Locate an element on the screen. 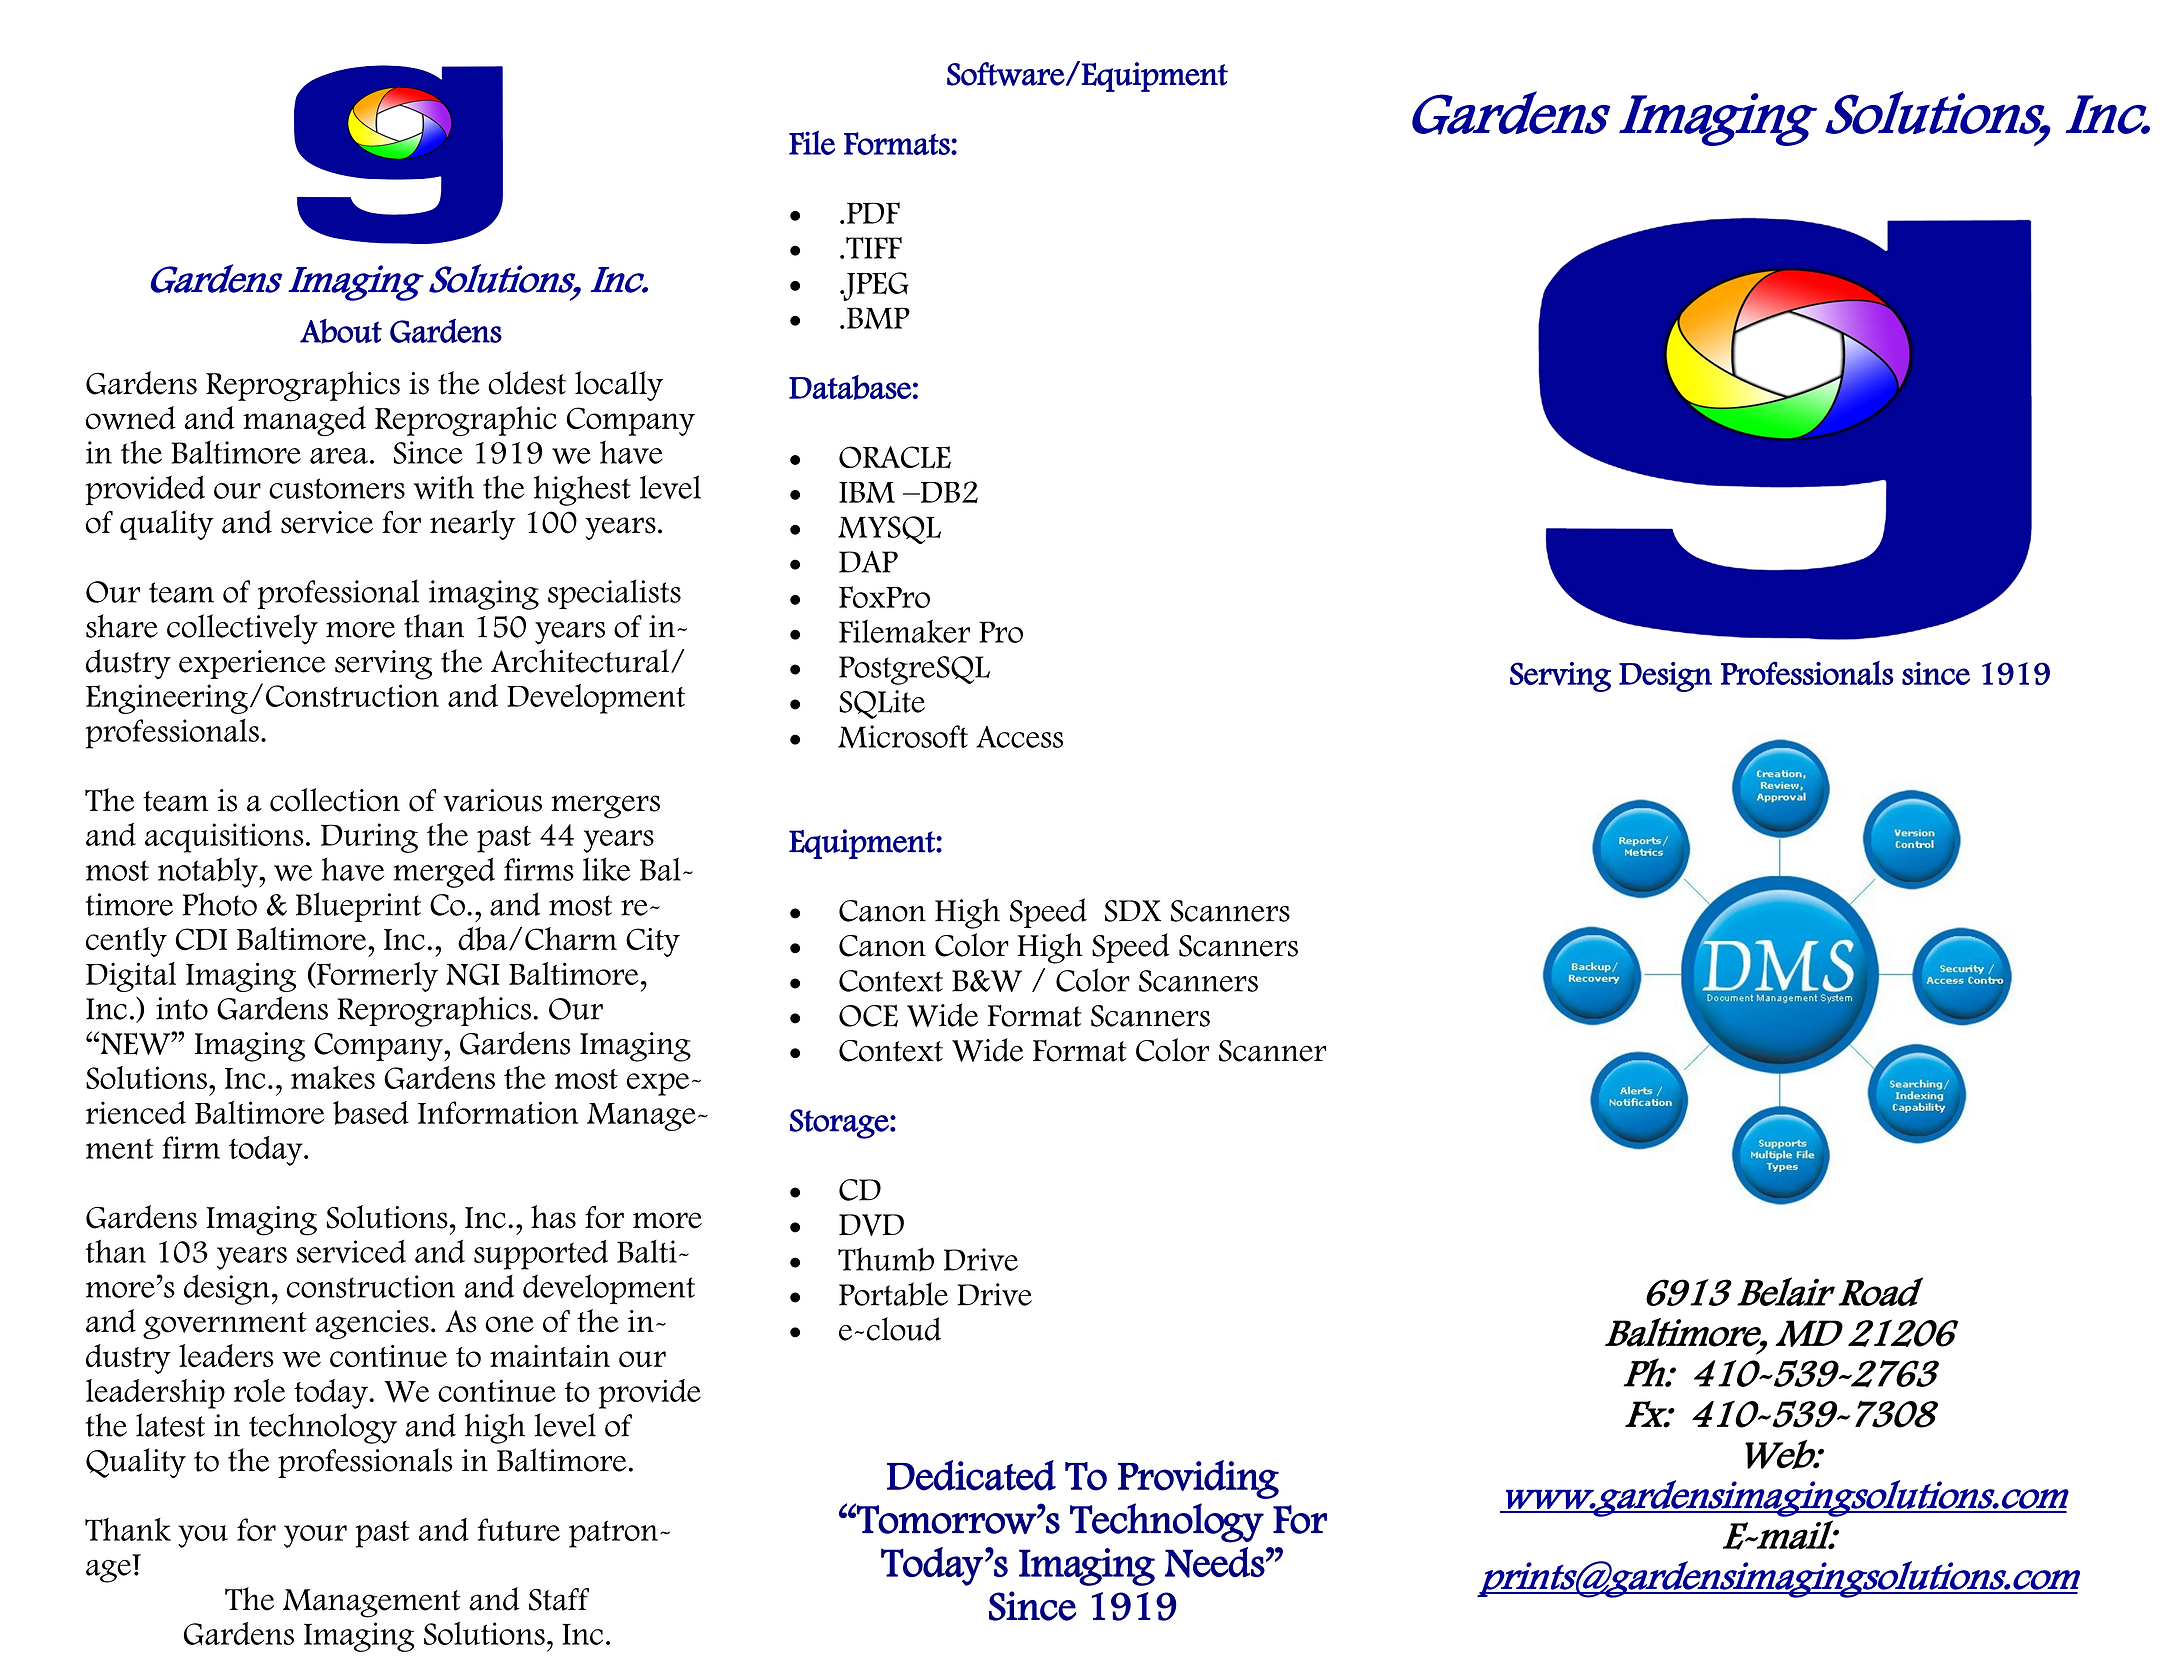  Staff is located at coordinates (559, 1599).
